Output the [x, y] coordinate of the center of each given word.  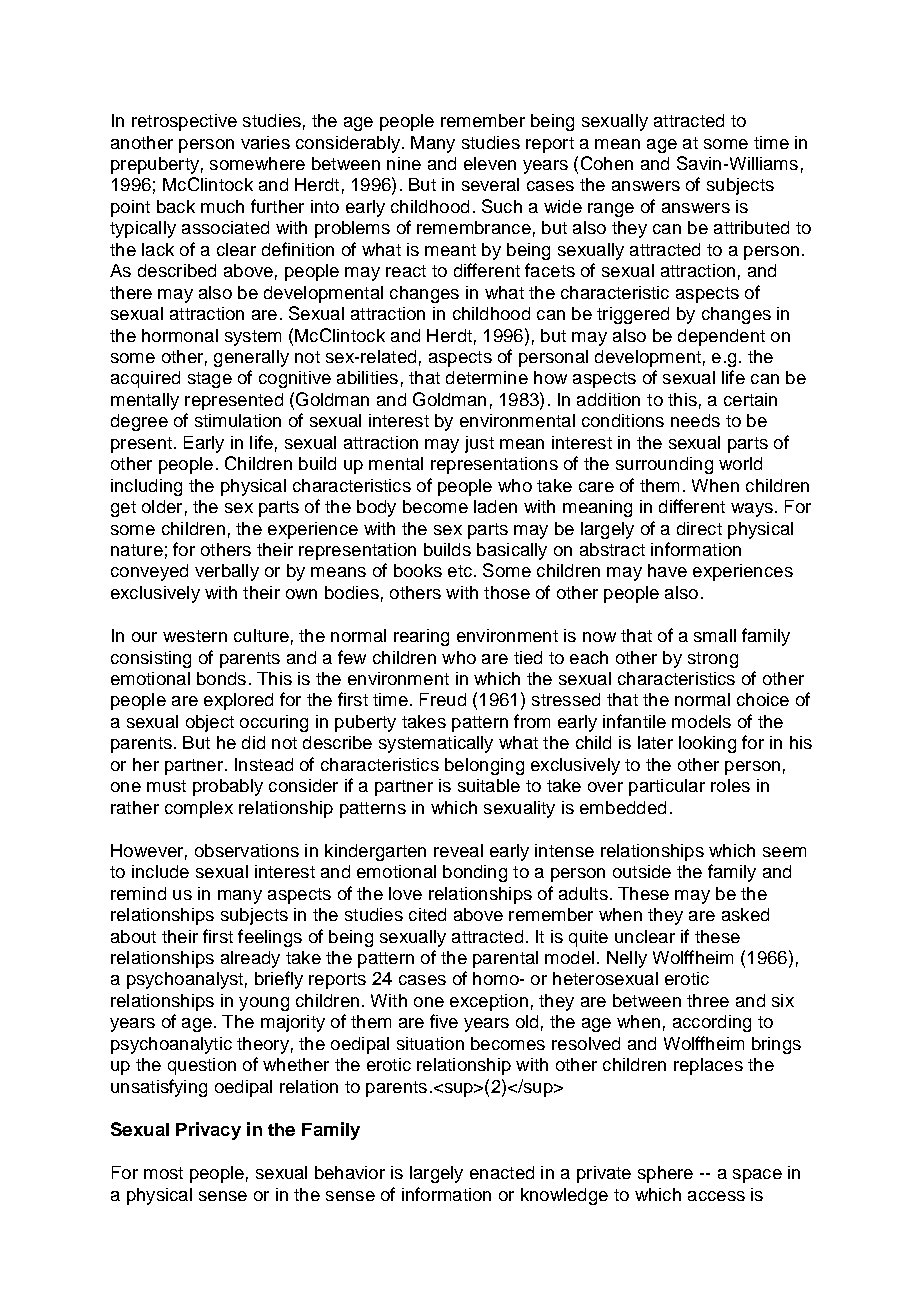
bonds [221, 678]
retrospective [184, 122]
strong [713, 660]
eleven [490, 163]
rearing [421, 637]
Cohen [607, 163]
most [163, 1173]
